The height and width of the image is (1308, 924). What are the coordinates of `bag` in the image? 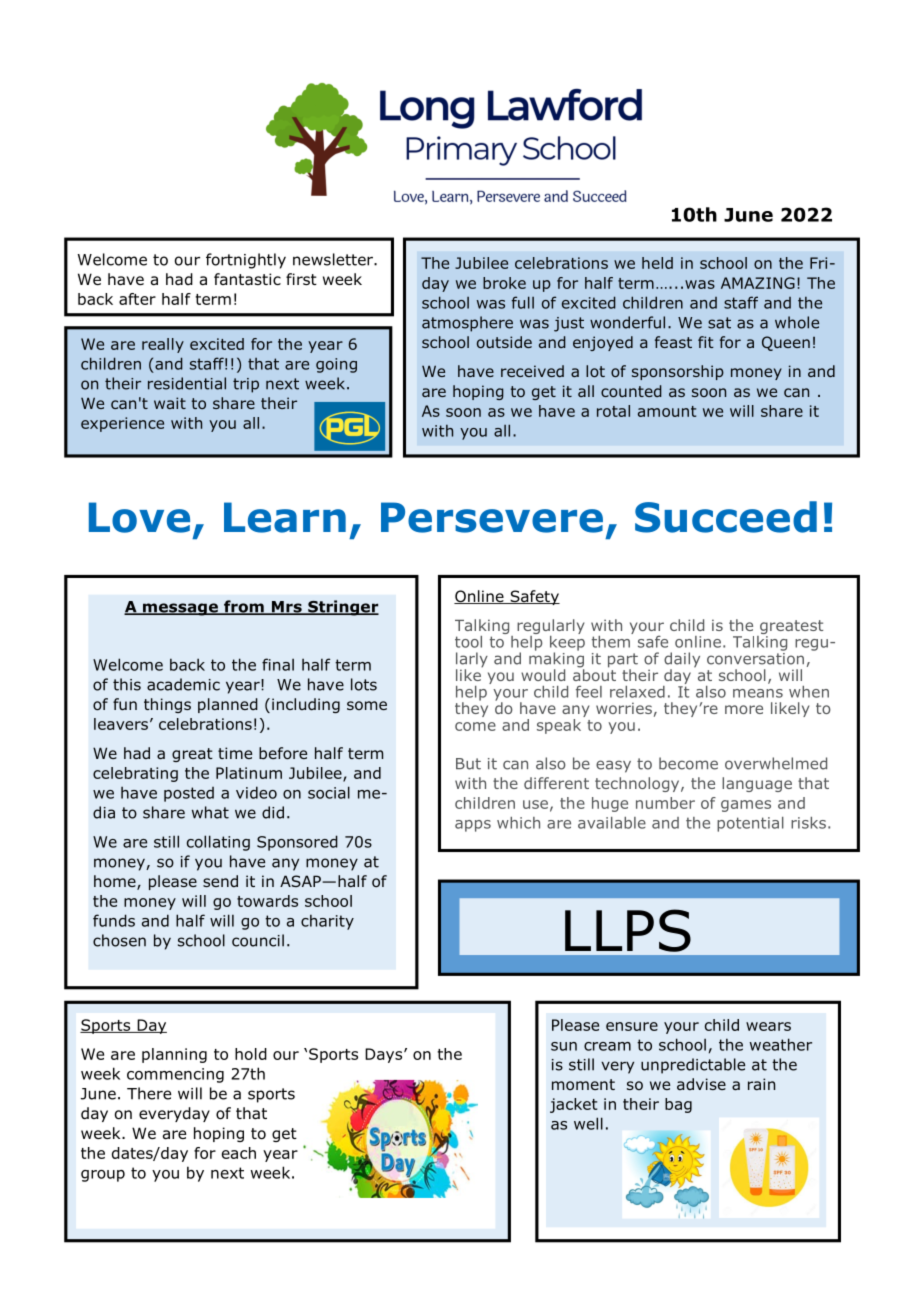 It's located at (678, 1105).
